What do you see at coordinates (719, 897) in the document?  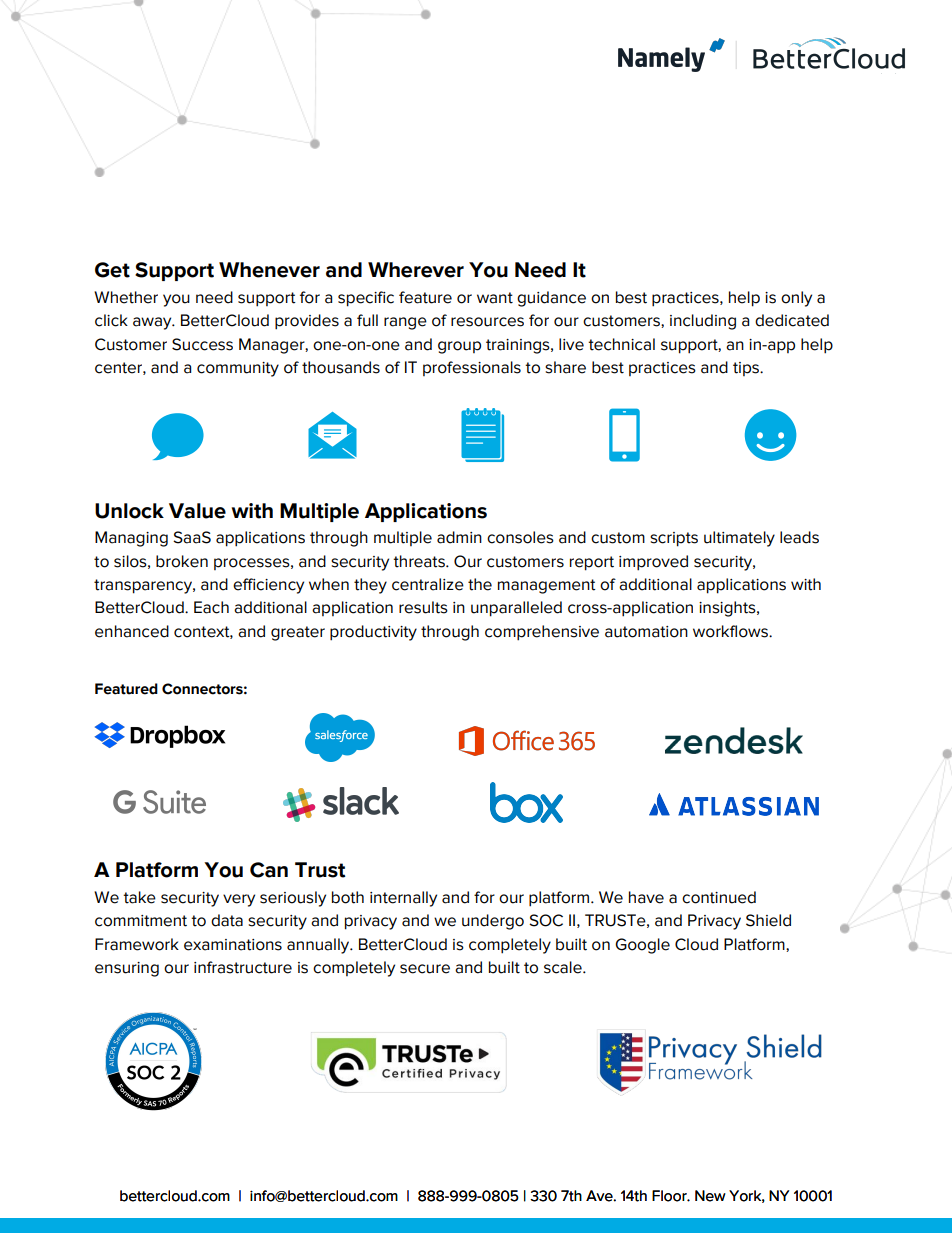 I see `continued` at bounding box center [719, 897].
